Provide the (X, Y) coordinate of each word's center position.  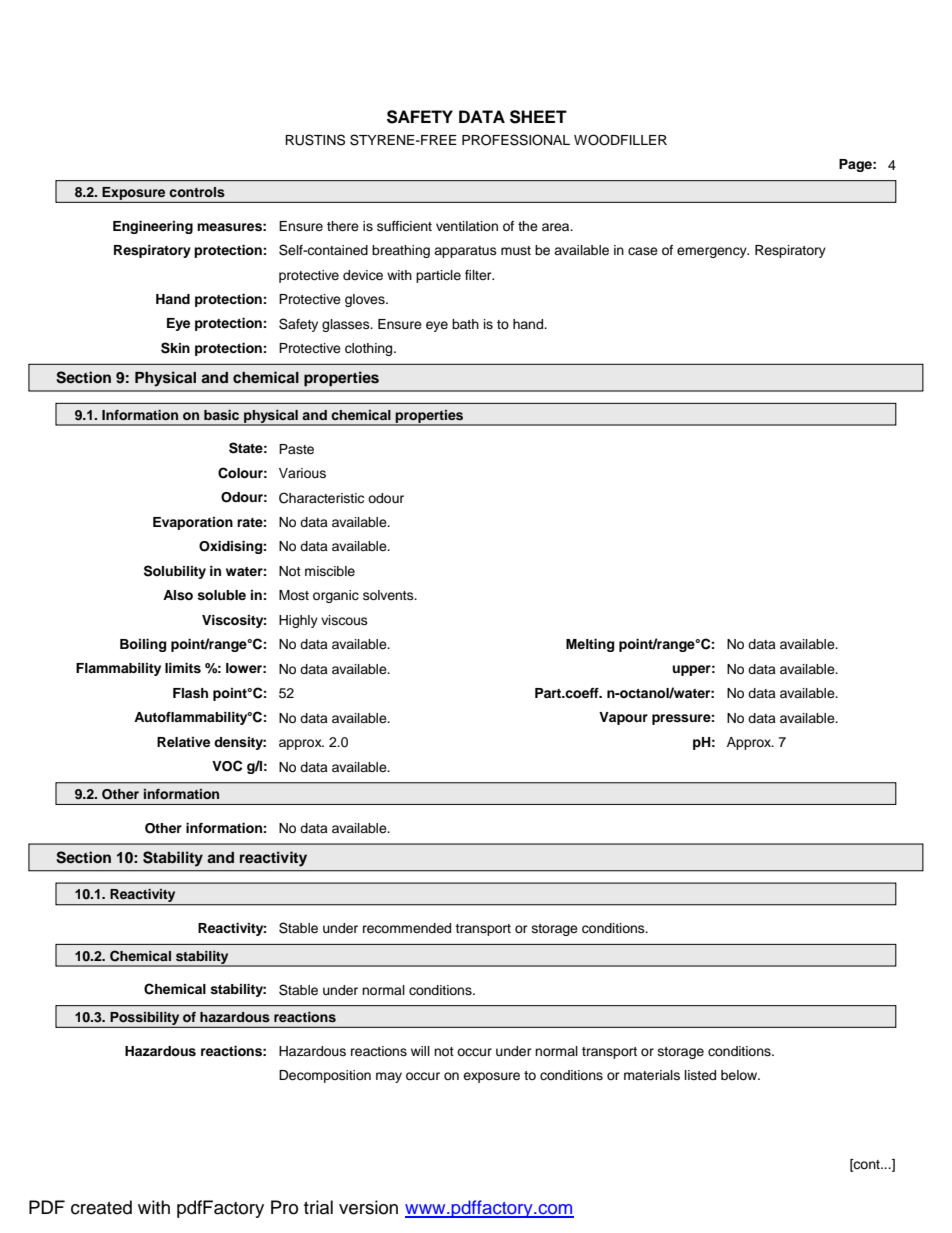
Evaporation (193, 523)
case (643, 251)
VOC (227, 766)
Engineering (153, 227)
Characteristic (321, 498)
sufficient (404, 226)
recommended (407, 928)
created (101, 1207)
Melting (590, 645)
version (368, 1207)
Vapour (623, 718)
